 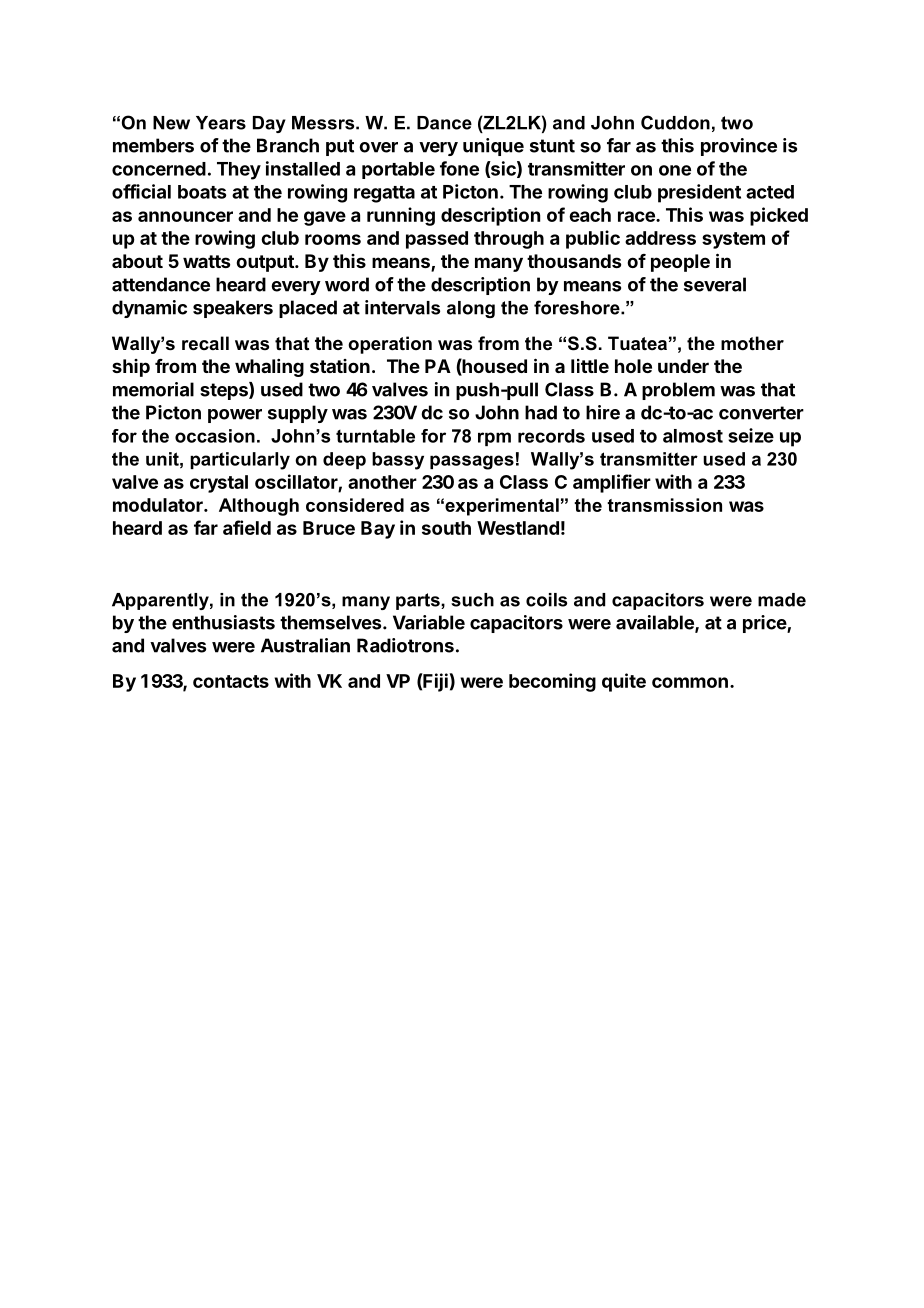 What do you see at coordinates (221, 123) in the screenshot?
I see `Years` at bounding box center [221, 123].
